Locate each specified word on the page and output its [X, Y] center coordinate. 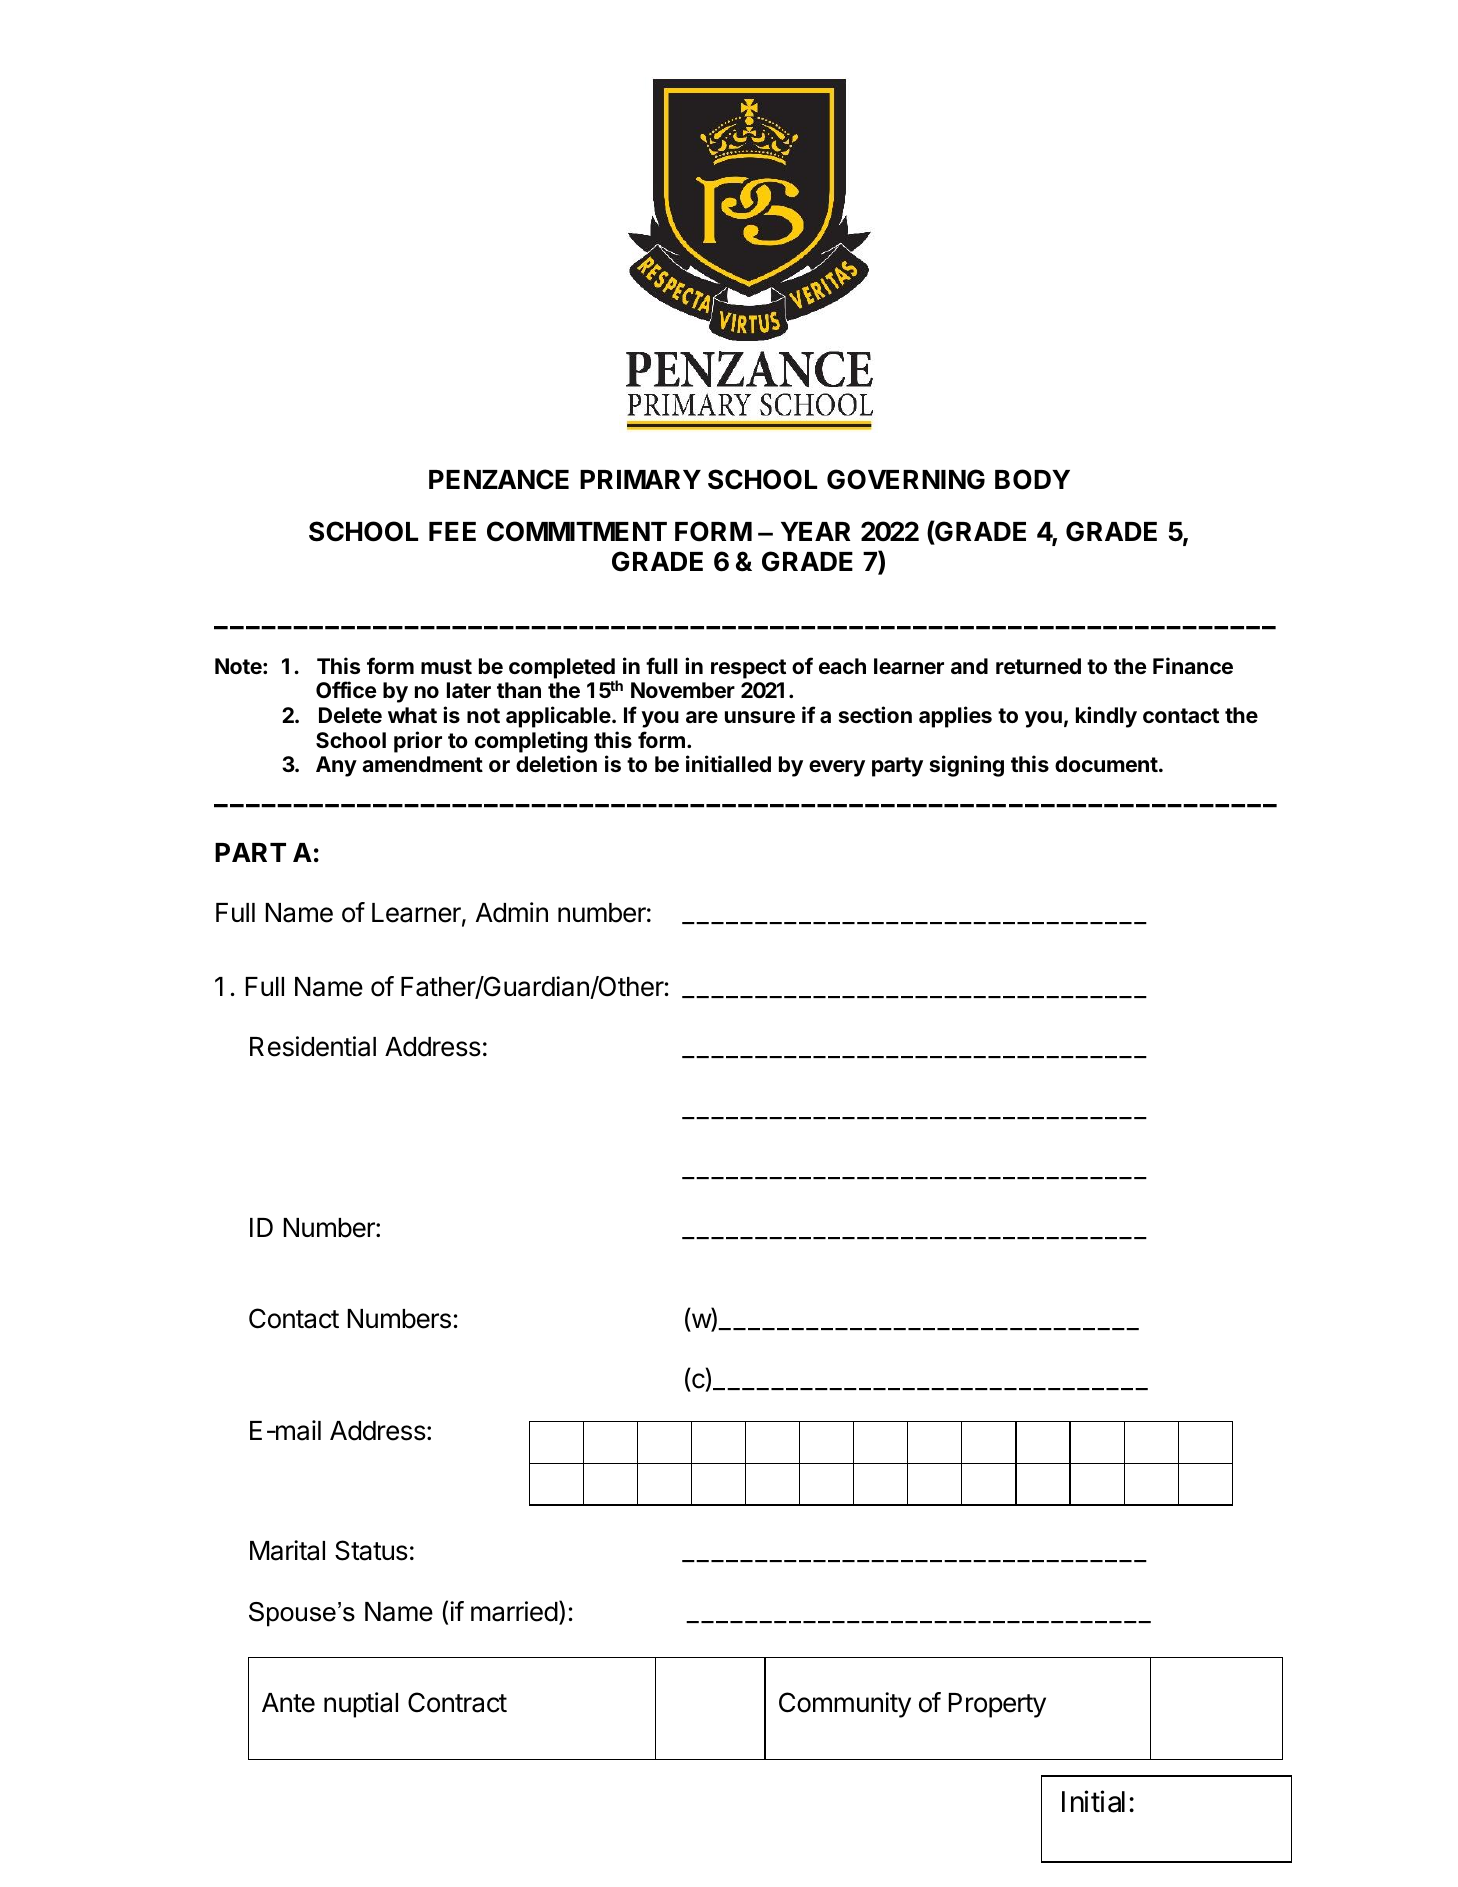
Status [371, 1550]
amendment [422, 764]
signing [967, 766]
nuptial [361, 1705]
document [1106, 764]
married [514, 1611]
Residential [313, 1046]
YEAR [816, 531]
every [837, 768]
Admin [512, 912]
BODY [1032, 479]
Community [845, 1705]
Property [997, 1705]
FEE [452, 531]
